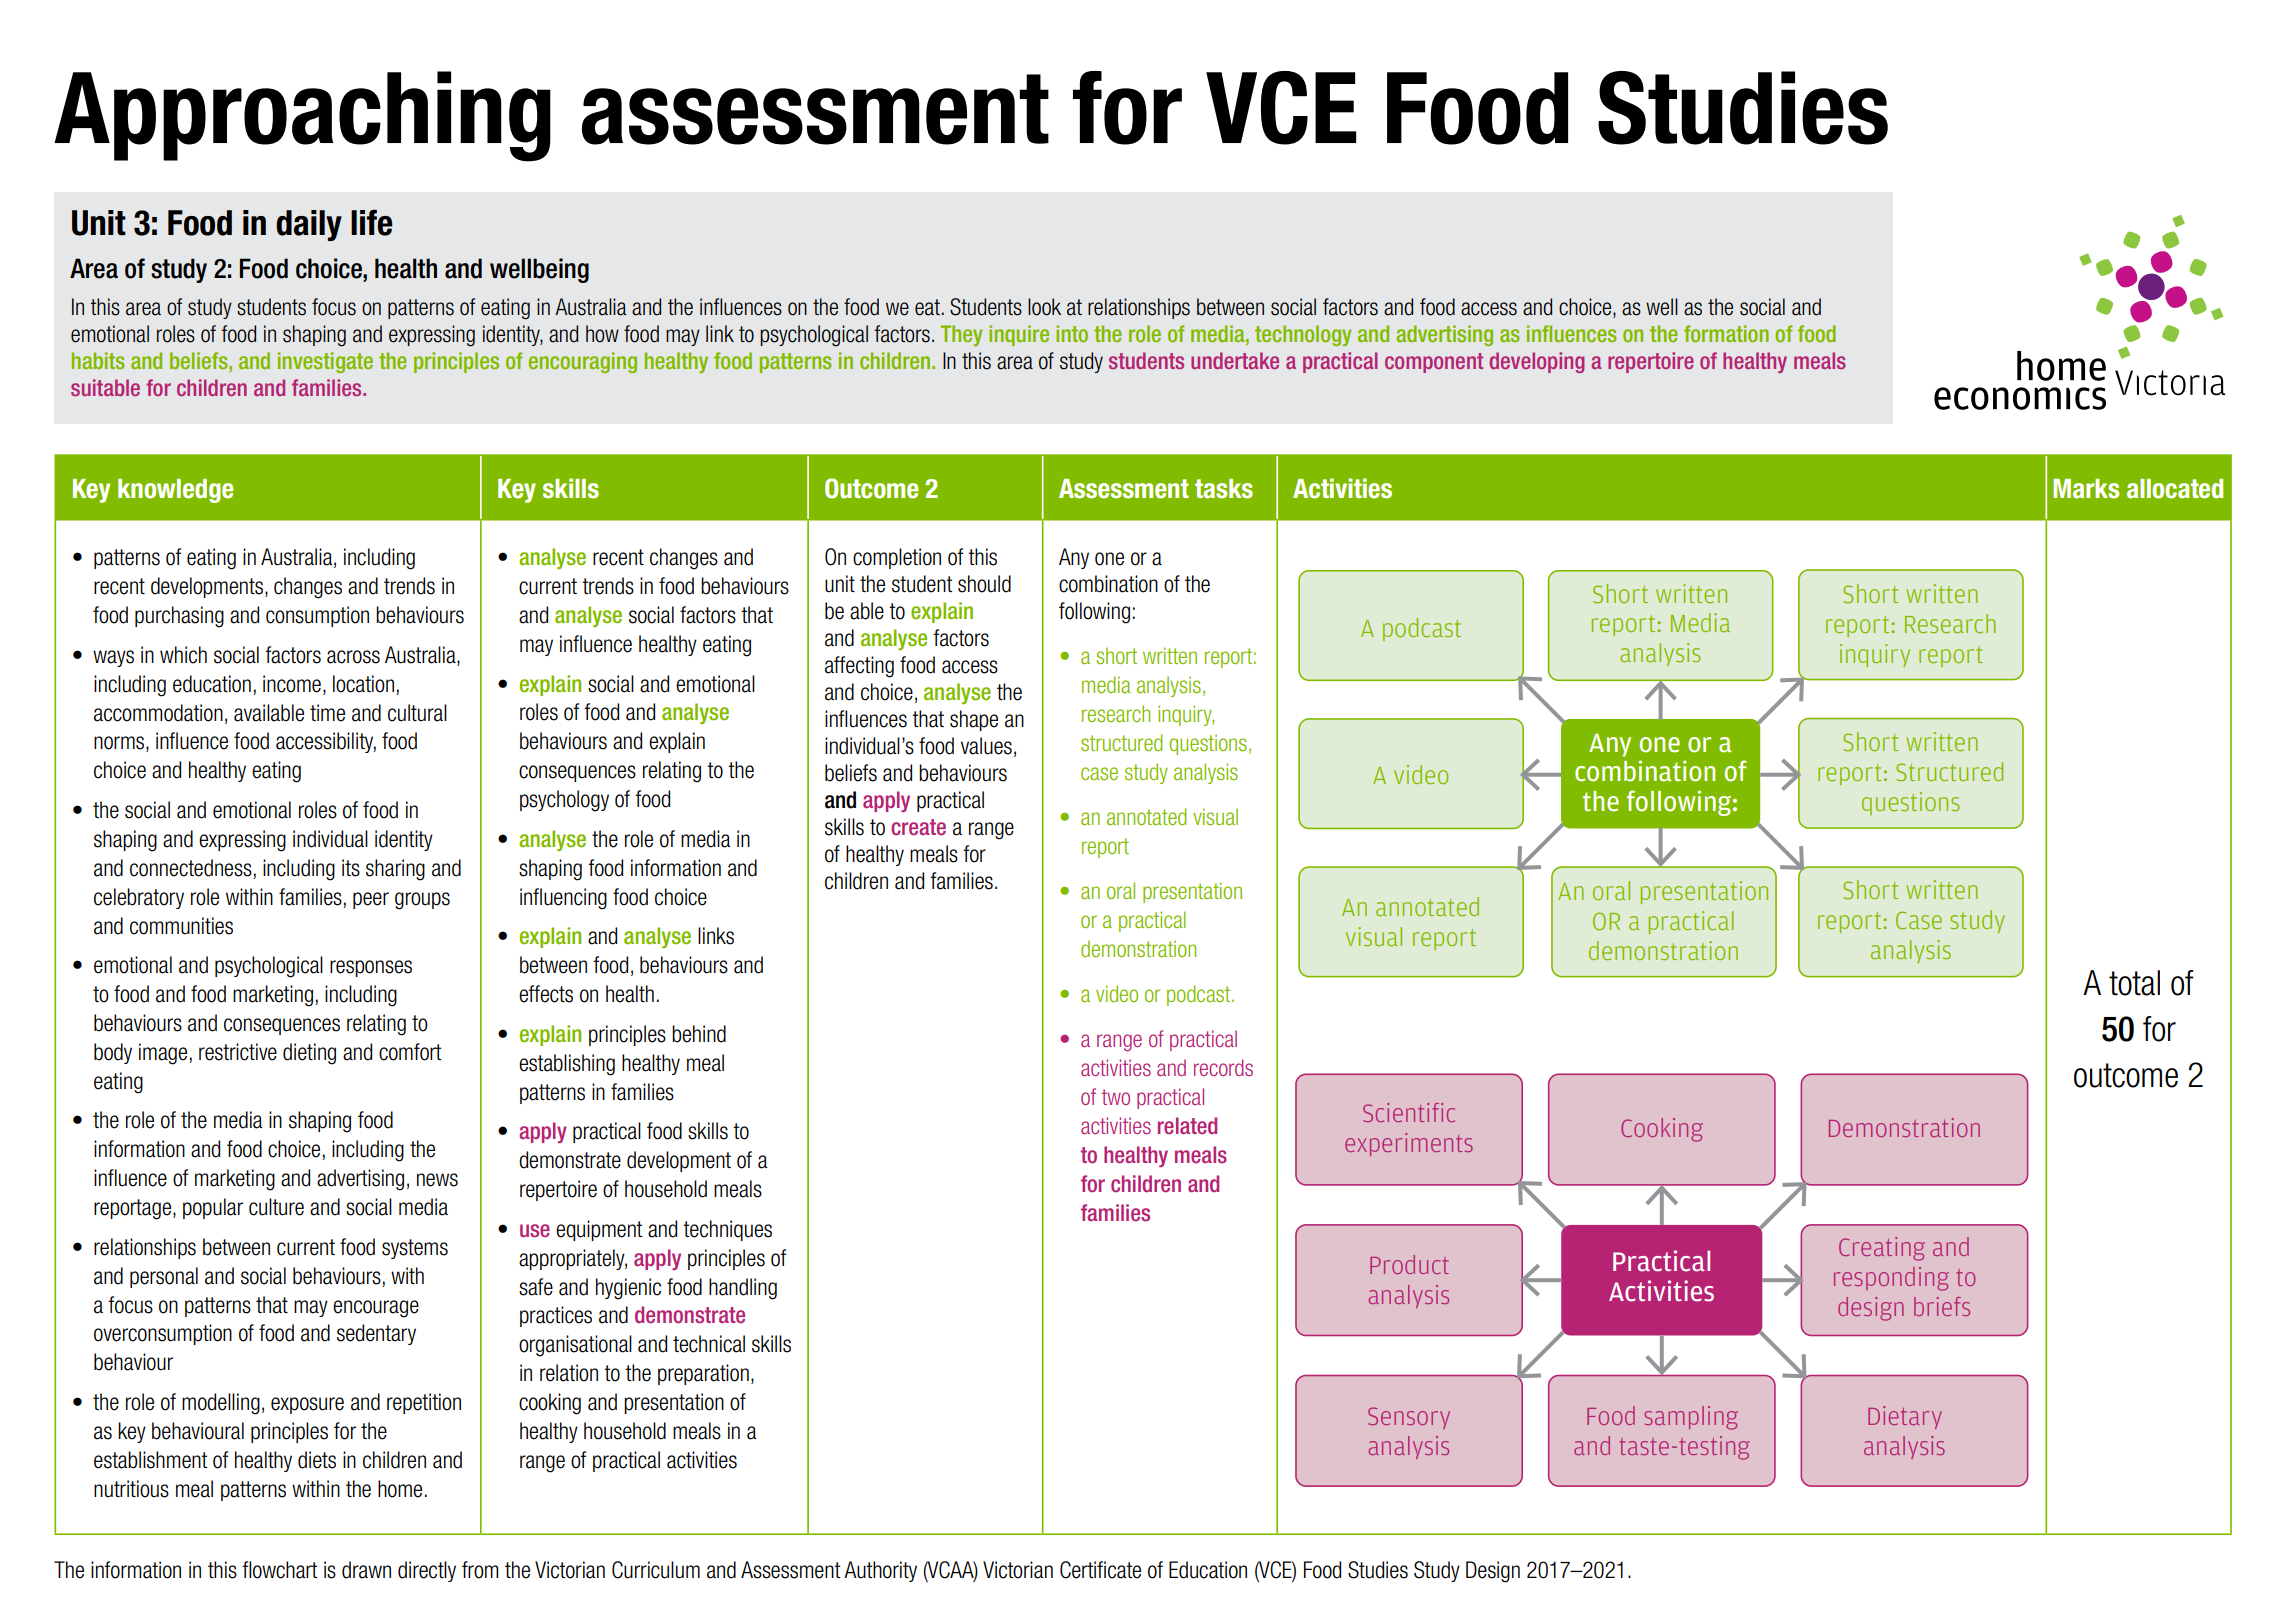  I want to click on Dietary, so click(1905, 1417).
